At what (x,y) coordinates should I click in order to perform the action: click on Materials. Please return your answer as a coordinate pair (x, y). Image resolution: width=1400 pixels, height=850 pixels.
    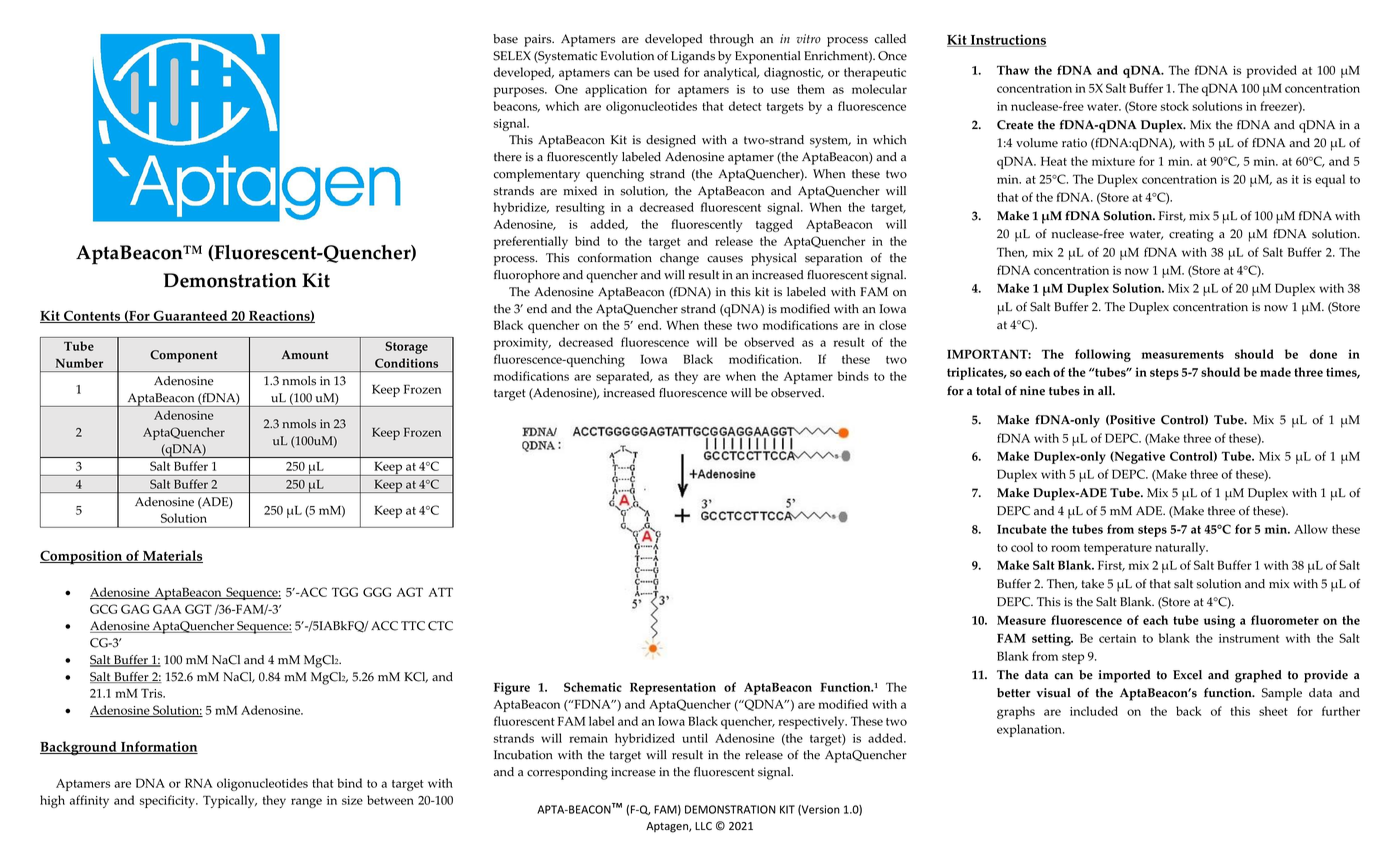
    Looking at the image, I should click on (172, 556).
